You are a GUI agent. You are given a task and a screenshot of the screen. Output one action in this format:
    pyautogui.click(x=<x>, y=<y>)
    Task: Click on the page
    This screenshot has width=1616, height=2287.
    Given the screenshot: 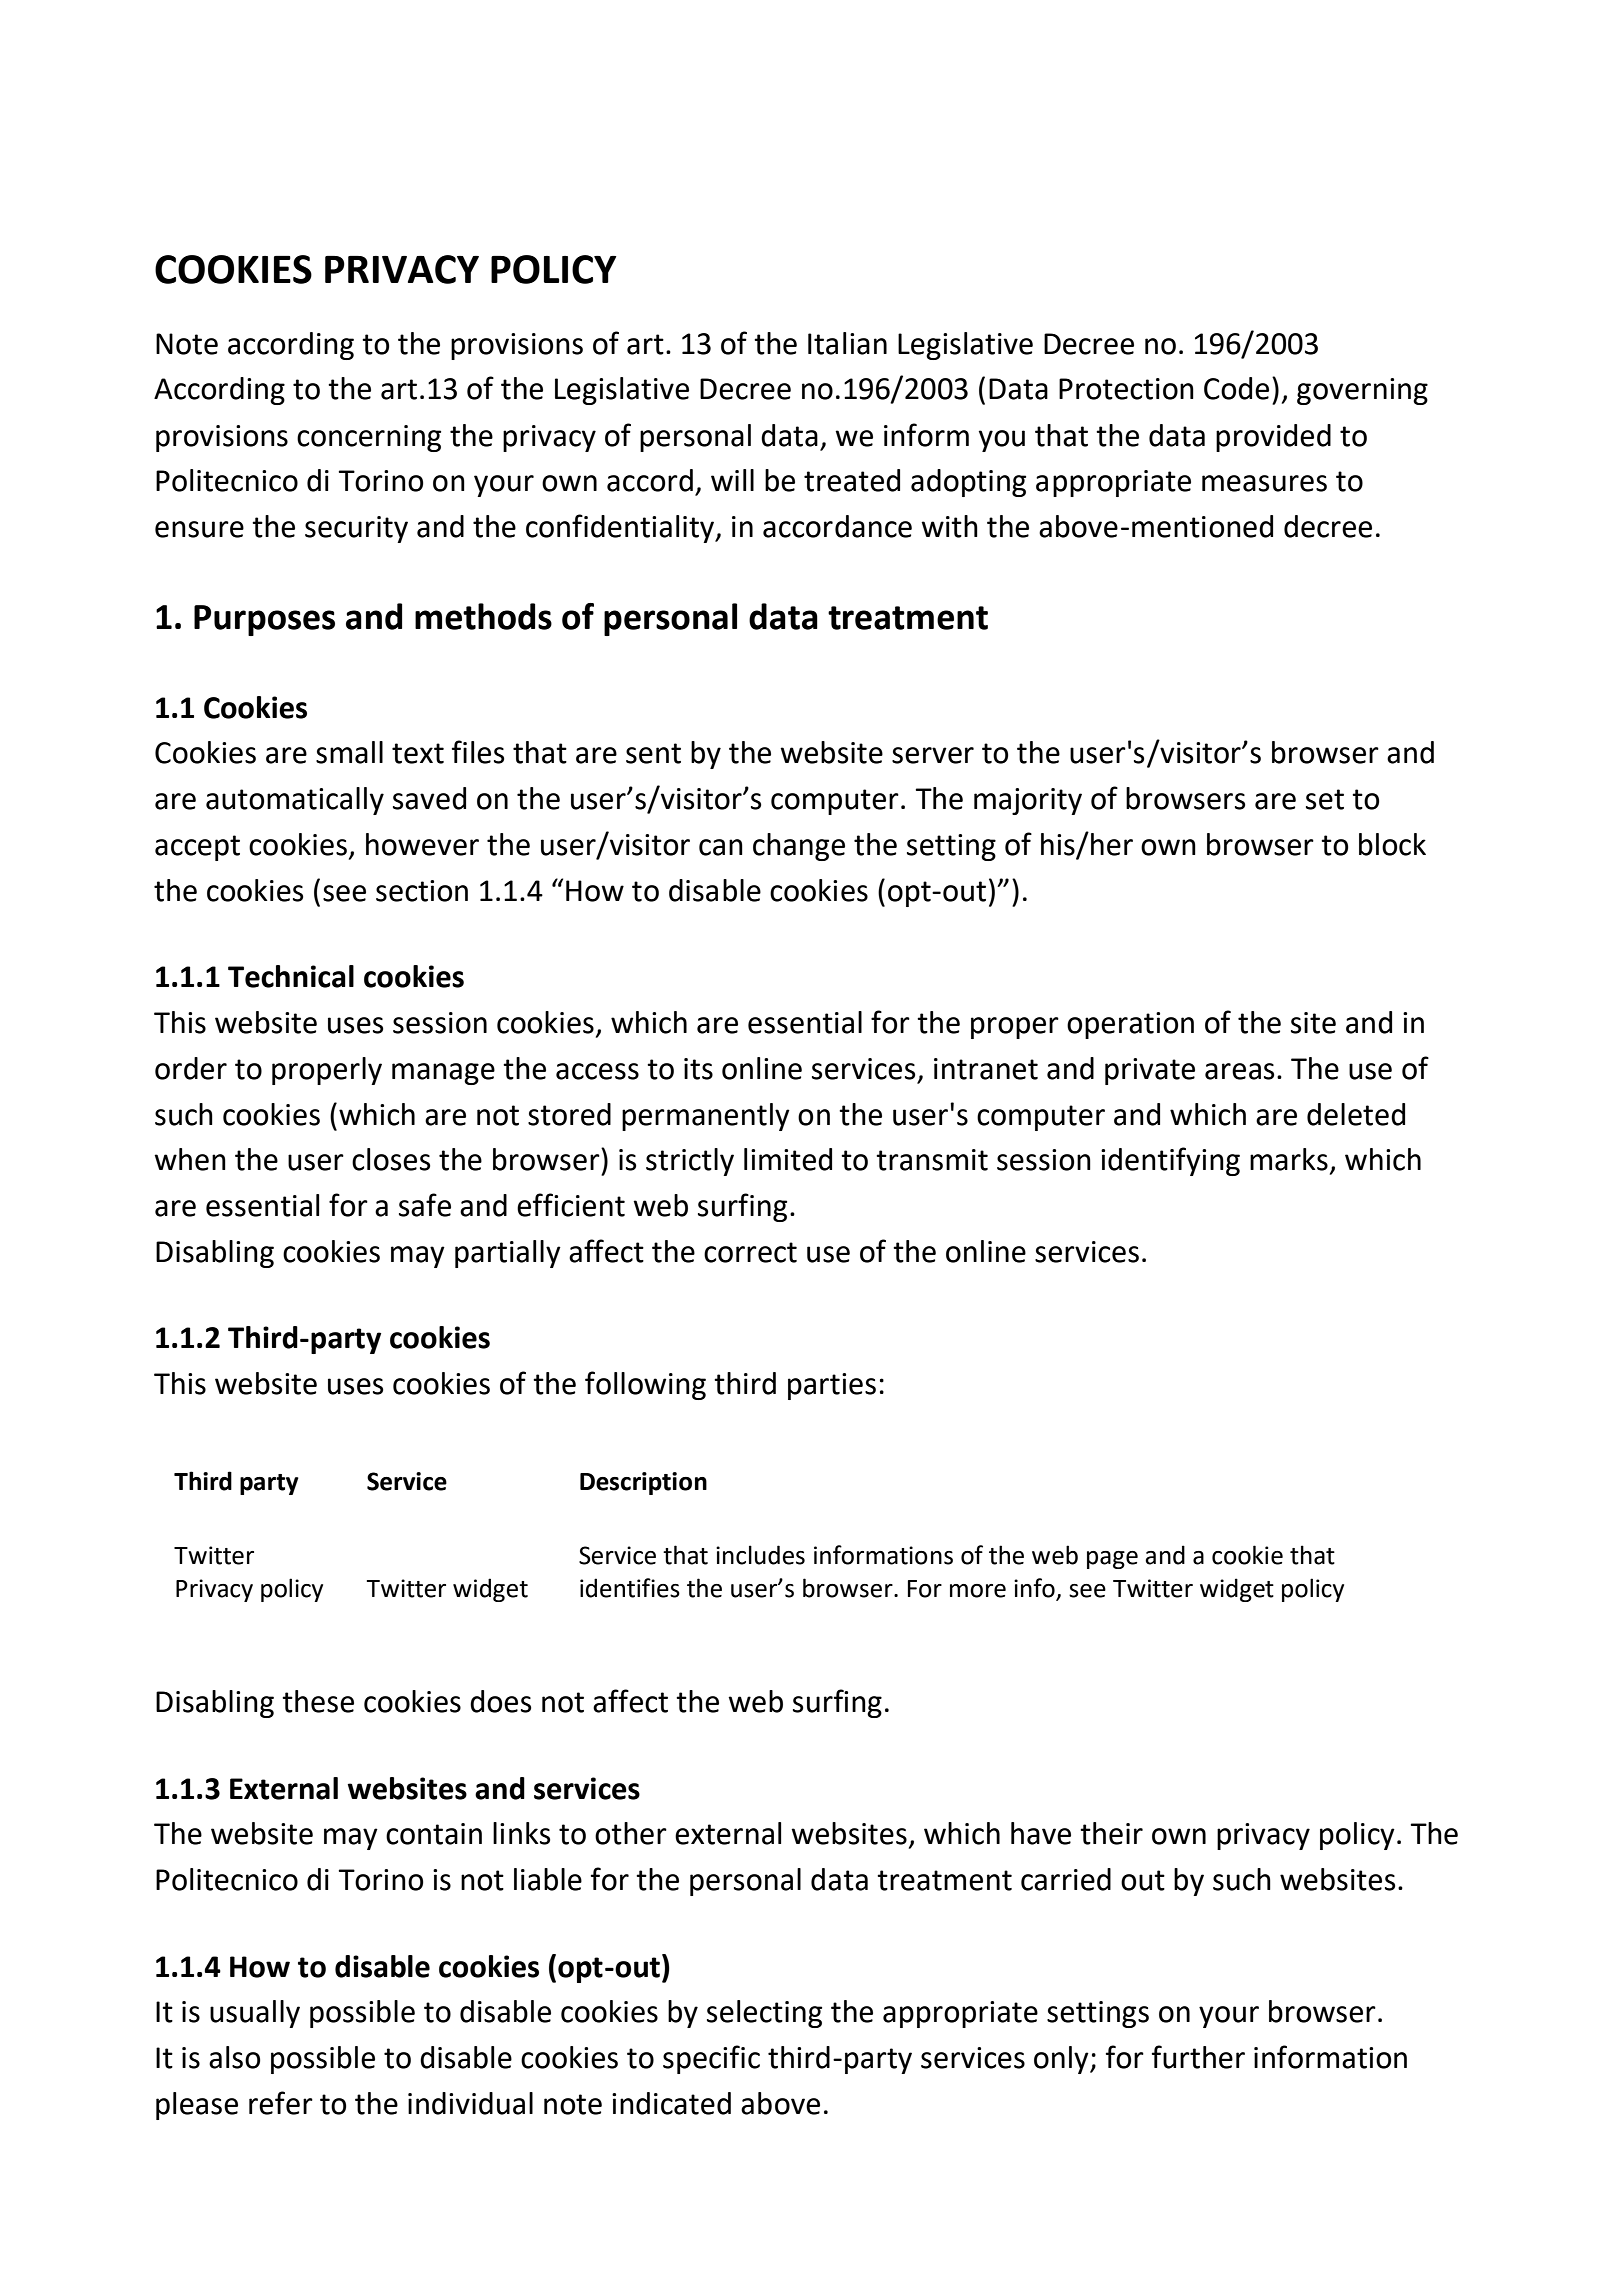 What is the action you would take?
    pyautogui.click(x=1112, y=1560)
